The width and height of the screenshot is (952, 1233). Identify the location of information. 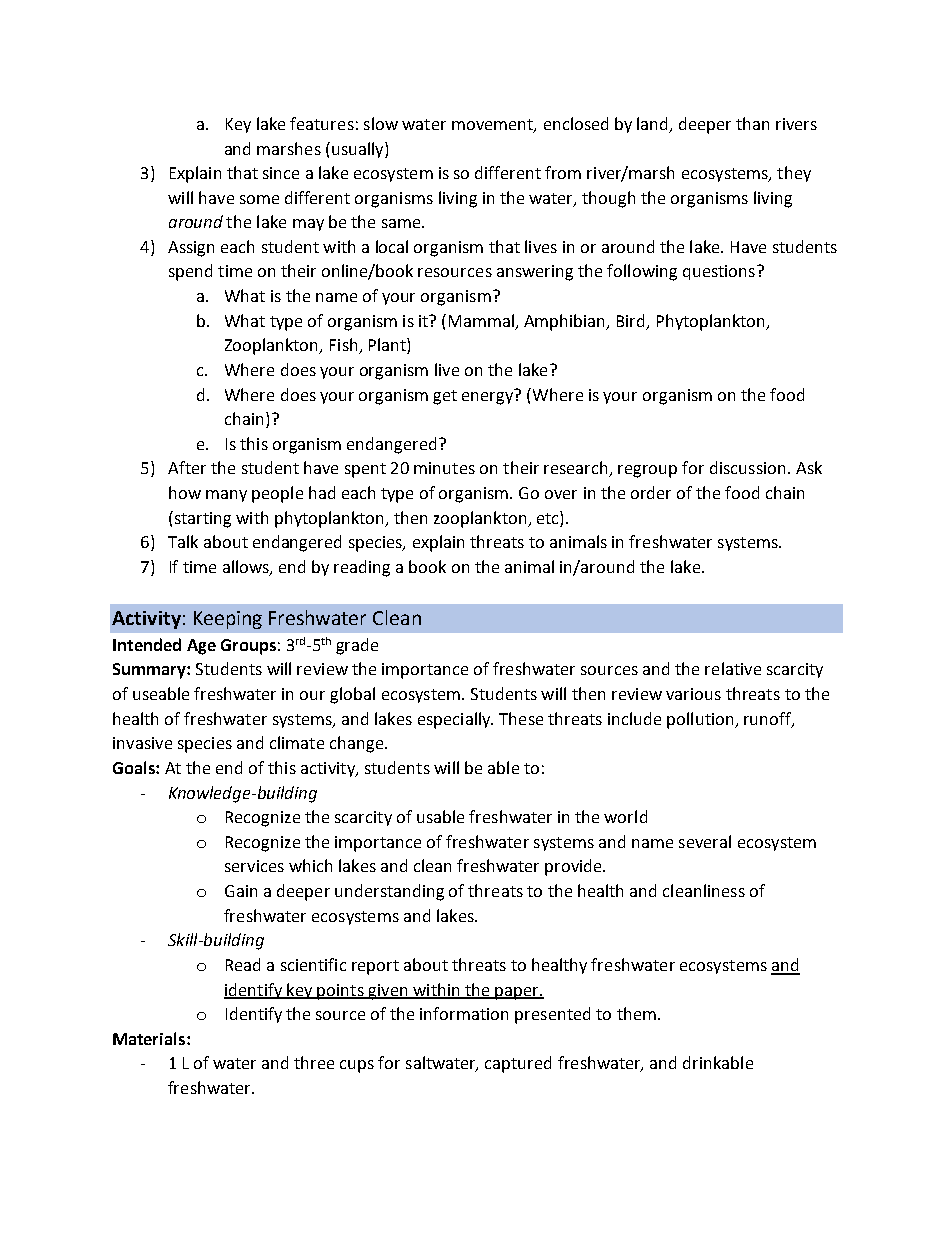
(464, 1013).
